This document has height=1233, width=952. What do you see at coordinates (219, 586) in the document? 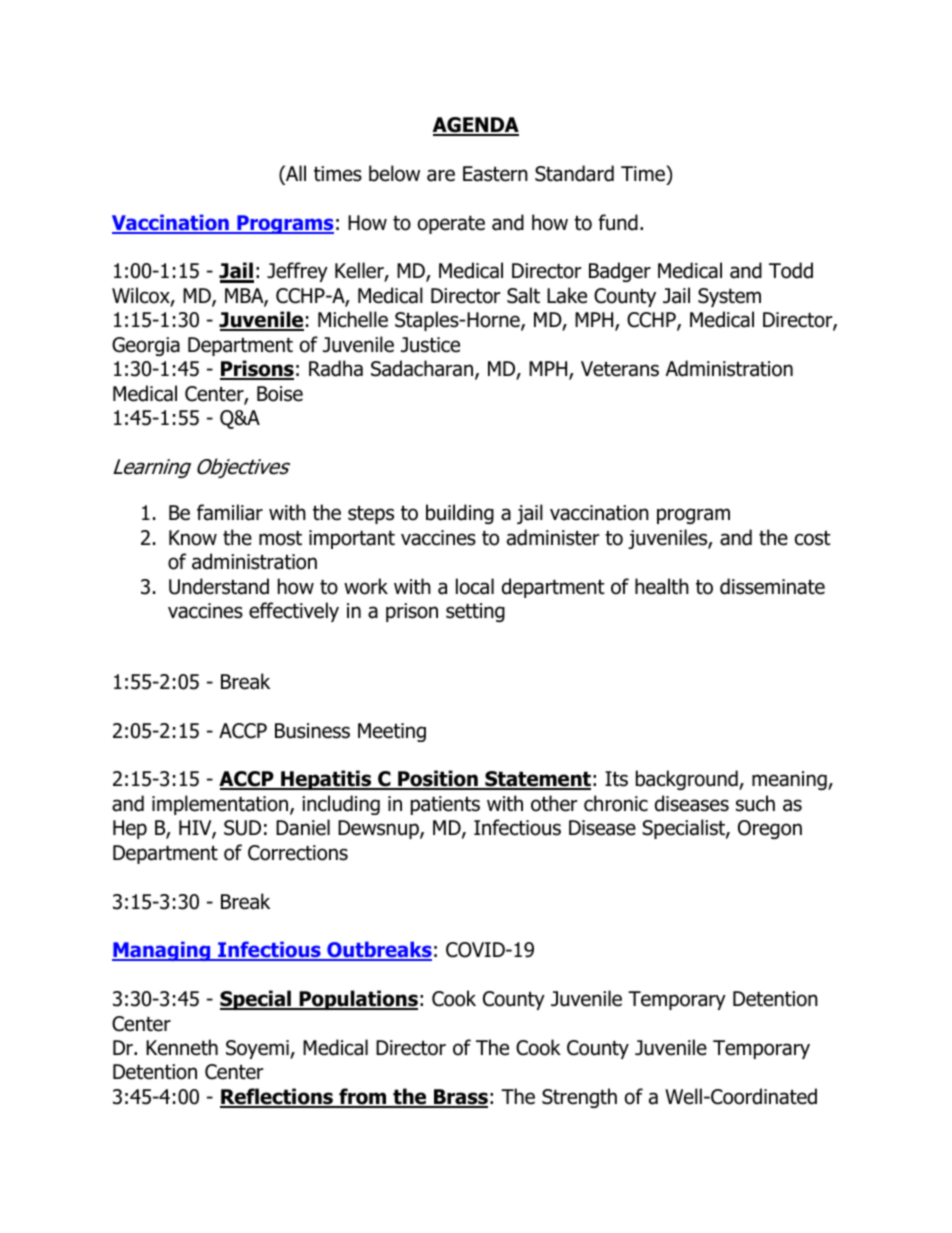
I see `Understand` at bounding box center [219, 586].
